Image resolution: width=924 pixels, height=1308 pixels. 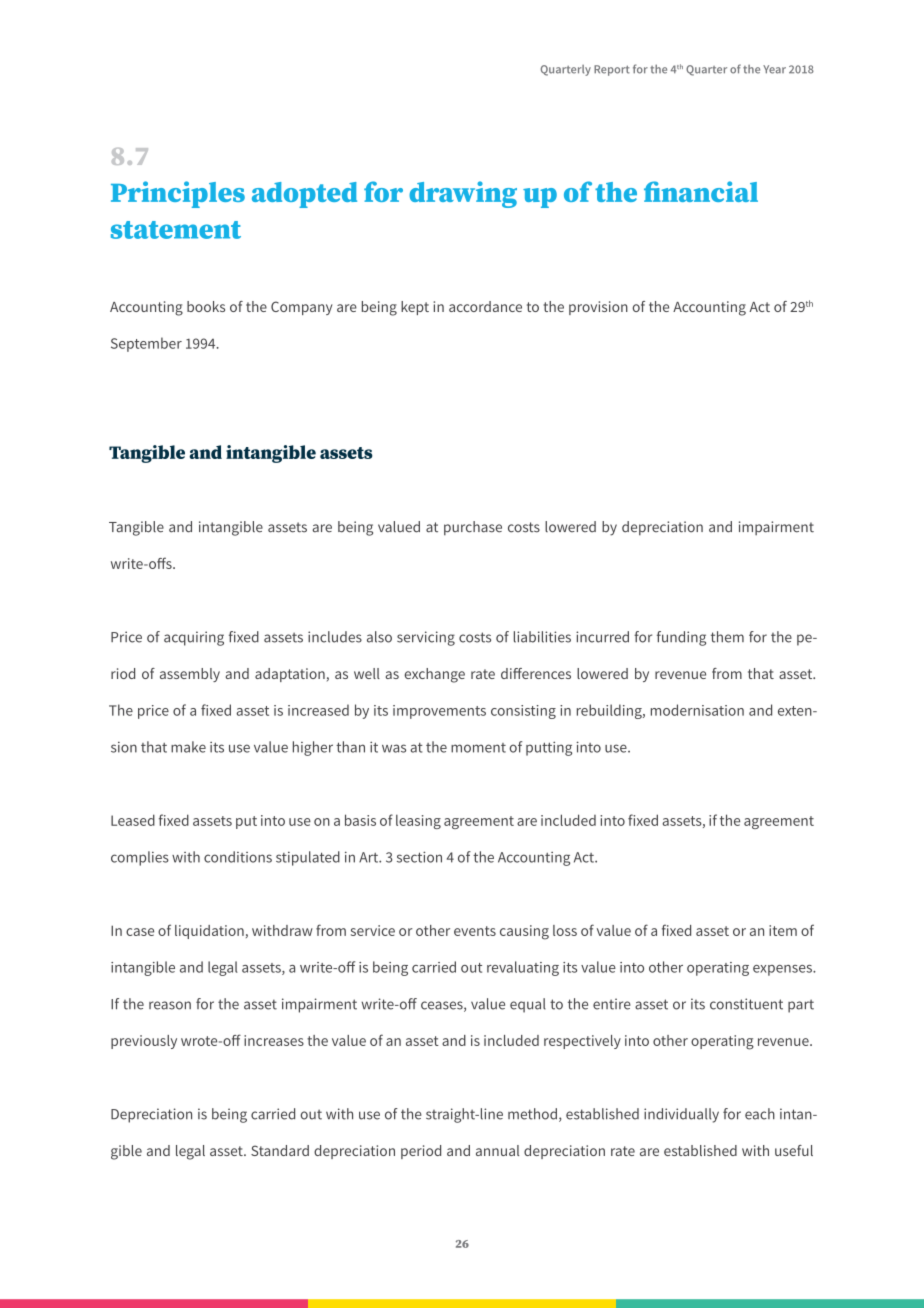 What do you see at coordinates (206, 306) in the document?
I see `books` at bounding box center [206, 306].
